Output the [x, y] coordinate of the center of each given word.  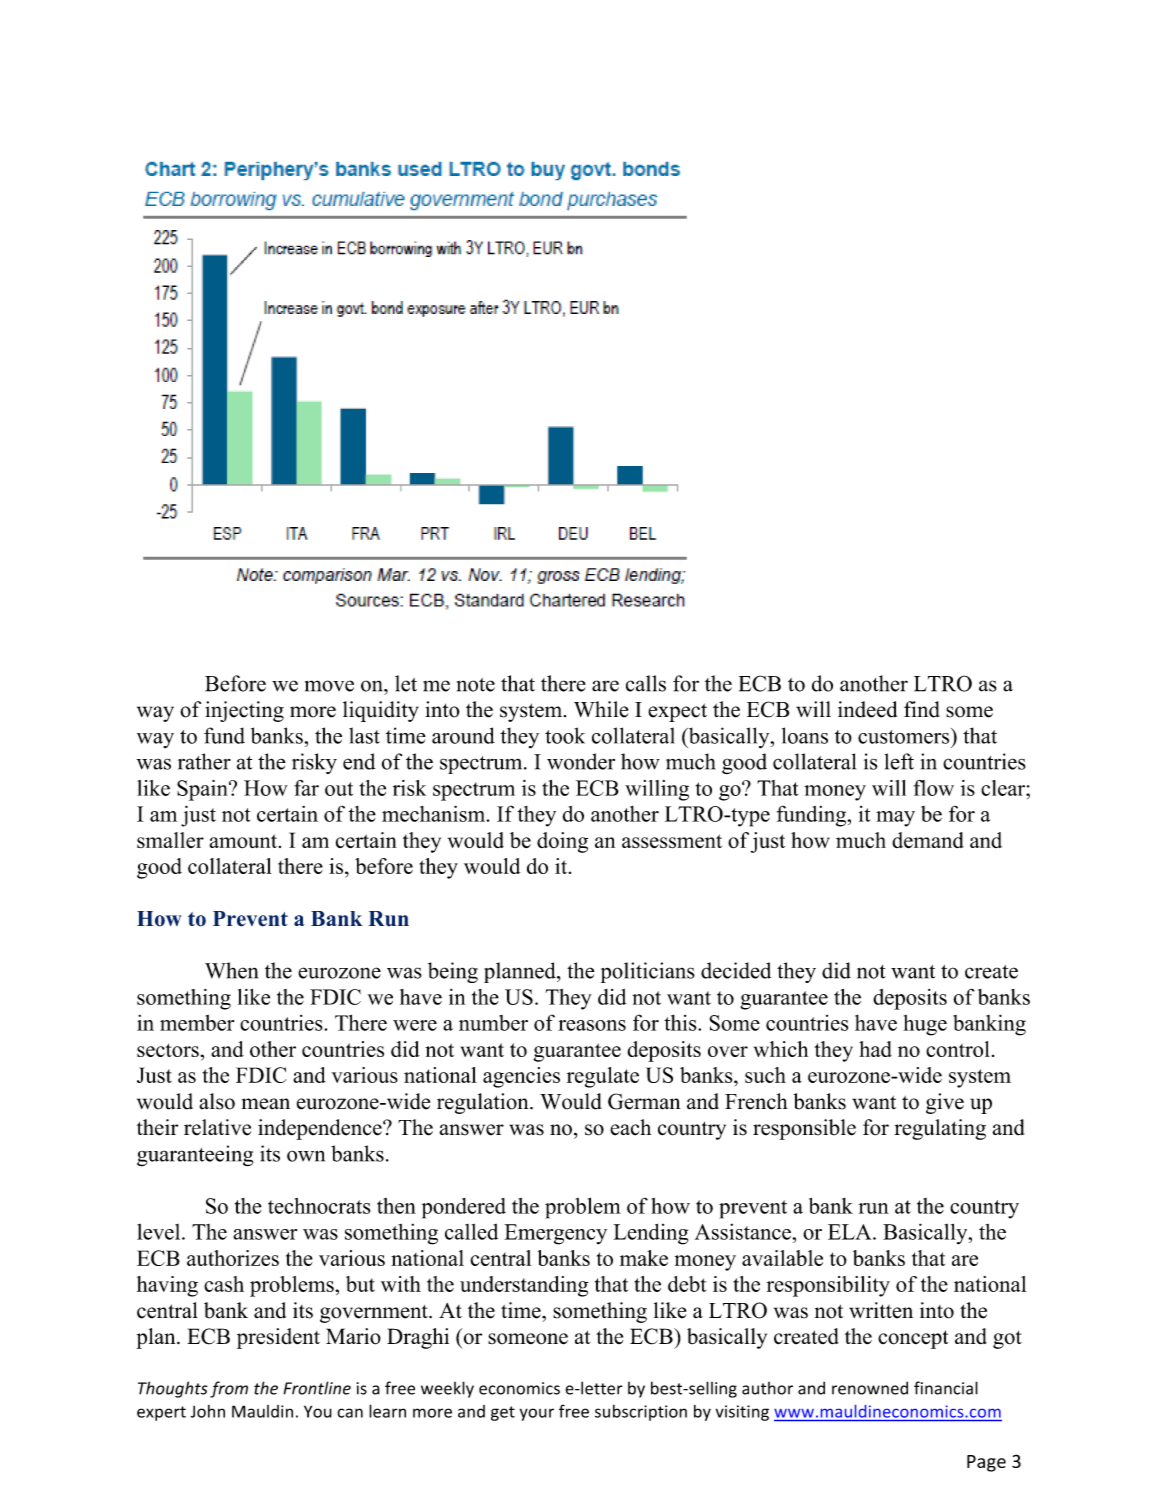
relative [217, 1127]
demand [928, 840]
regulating [940, 1129]
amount [244, 841]
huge [925, 1025]
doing [562, 842]
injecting [244, 711]
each [630, 1127]
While [601, 709]
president [278, 1338]
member [197, 1023]
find [922, 709]
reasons [592, 1025]
